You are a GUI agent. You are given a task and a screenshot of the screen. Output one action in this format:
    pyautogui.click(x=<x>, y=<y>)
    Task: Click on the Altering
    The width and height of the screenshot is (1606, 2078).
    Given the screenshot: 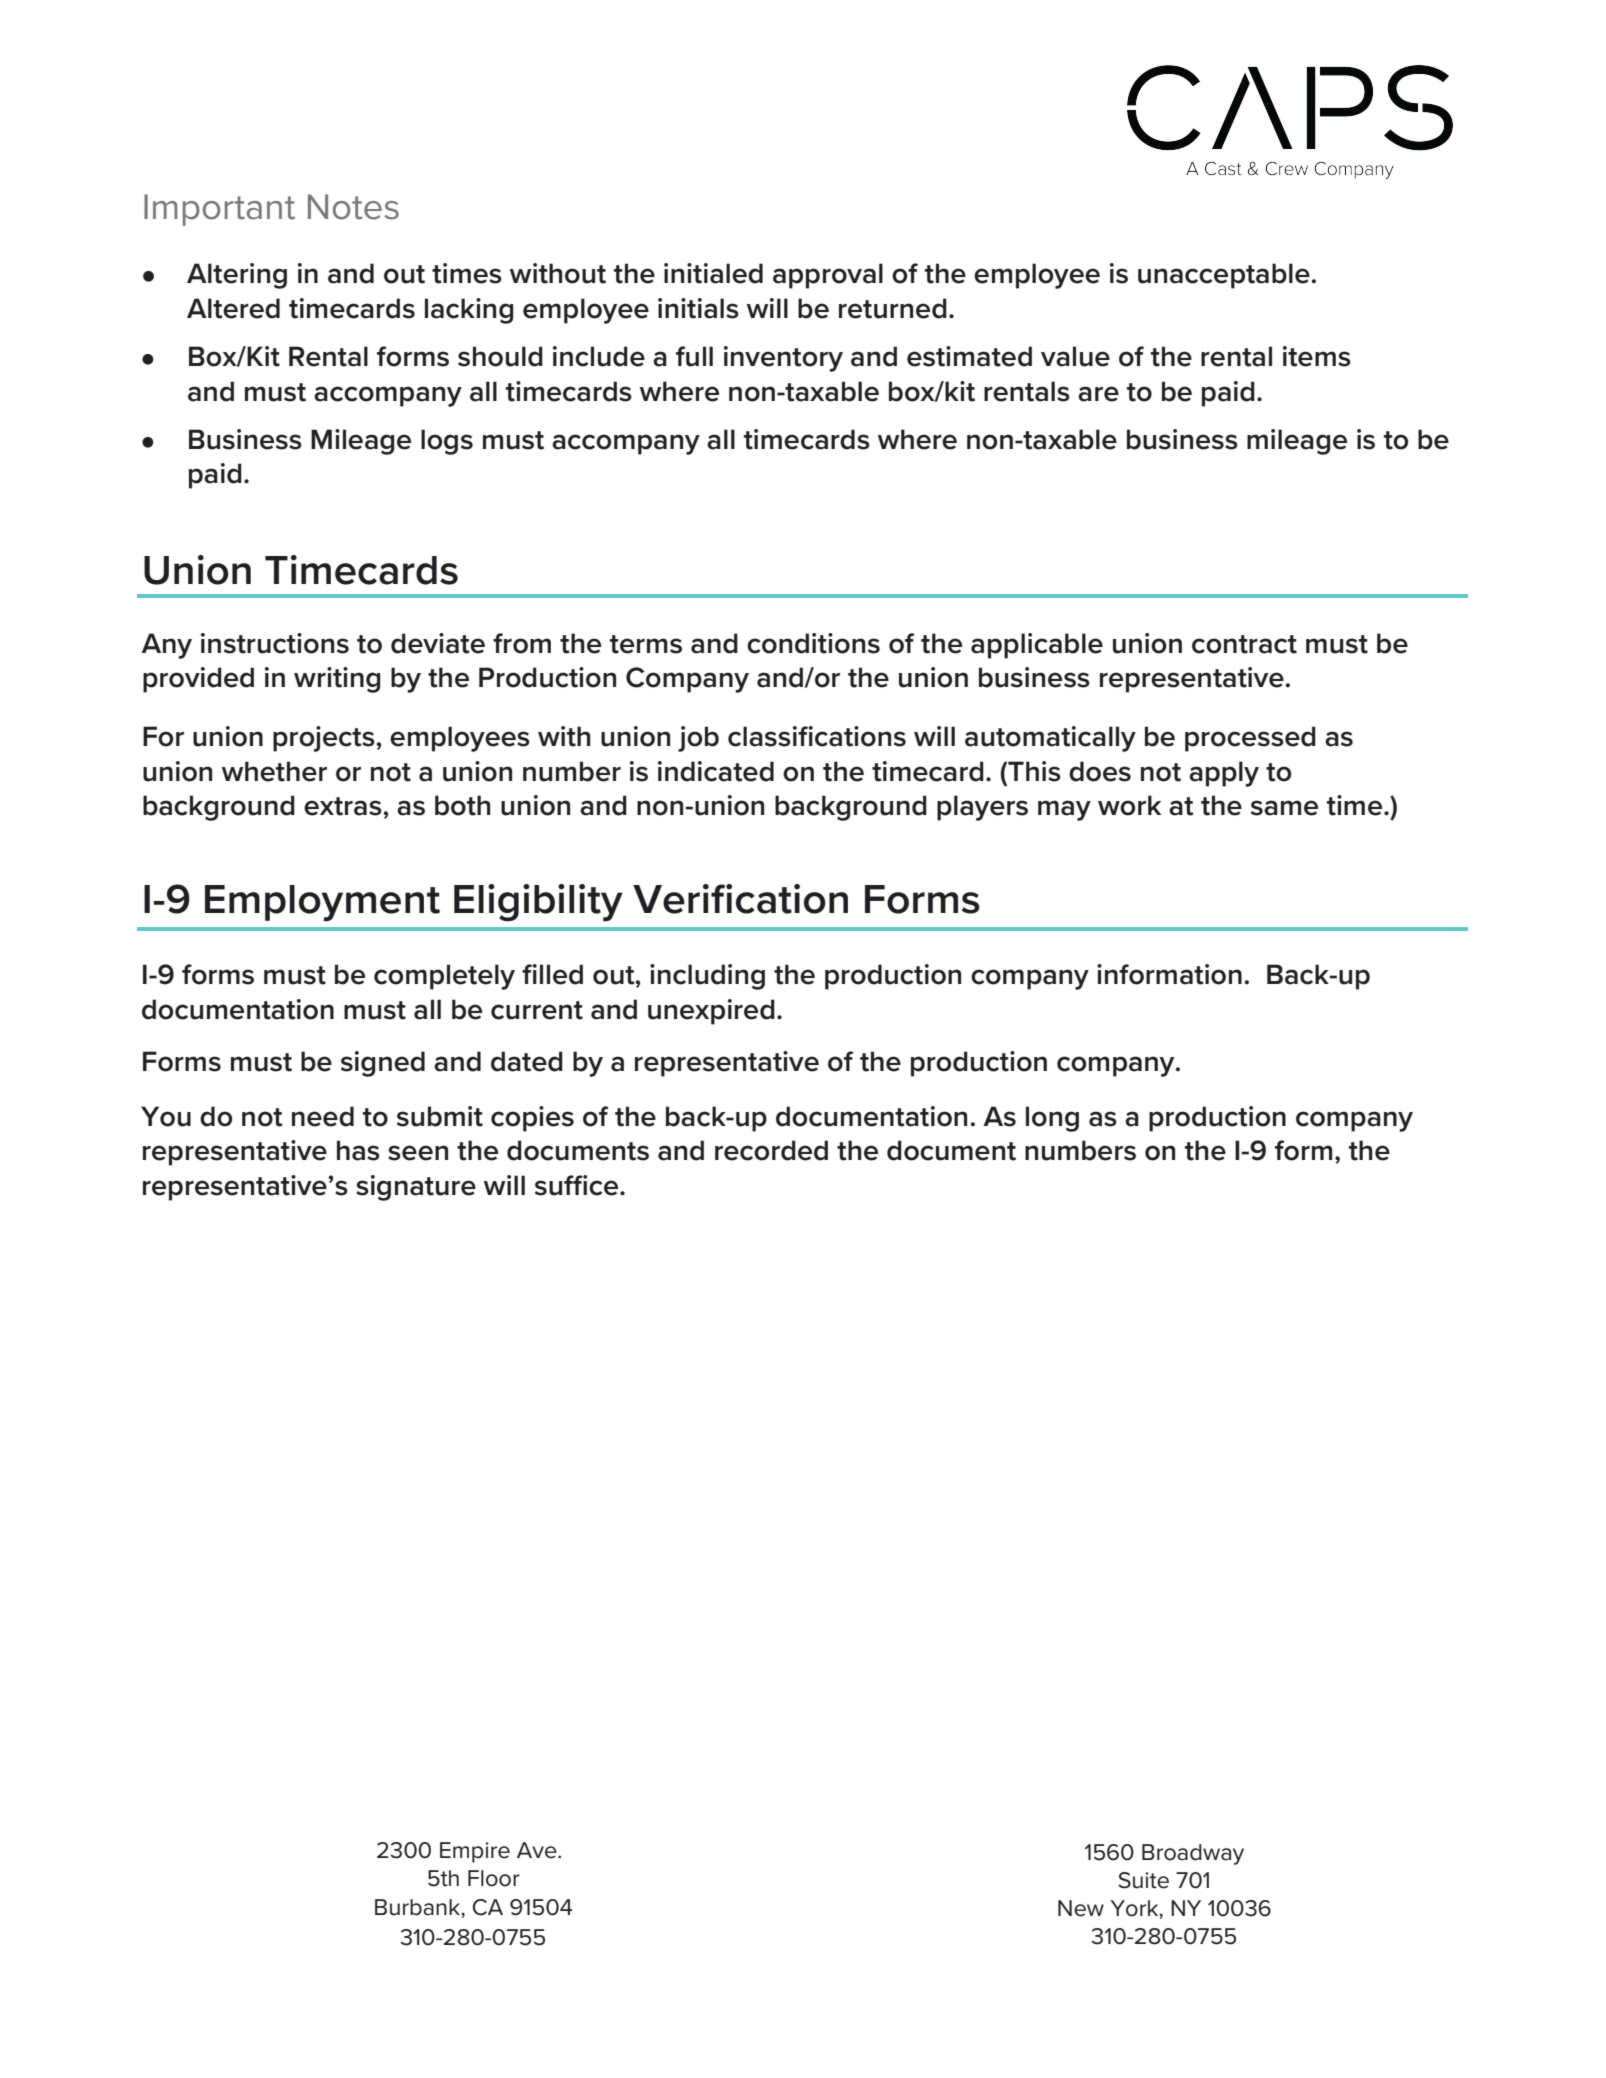 What is the action you would take?
    pyautogui.click(x=237, y=276)
